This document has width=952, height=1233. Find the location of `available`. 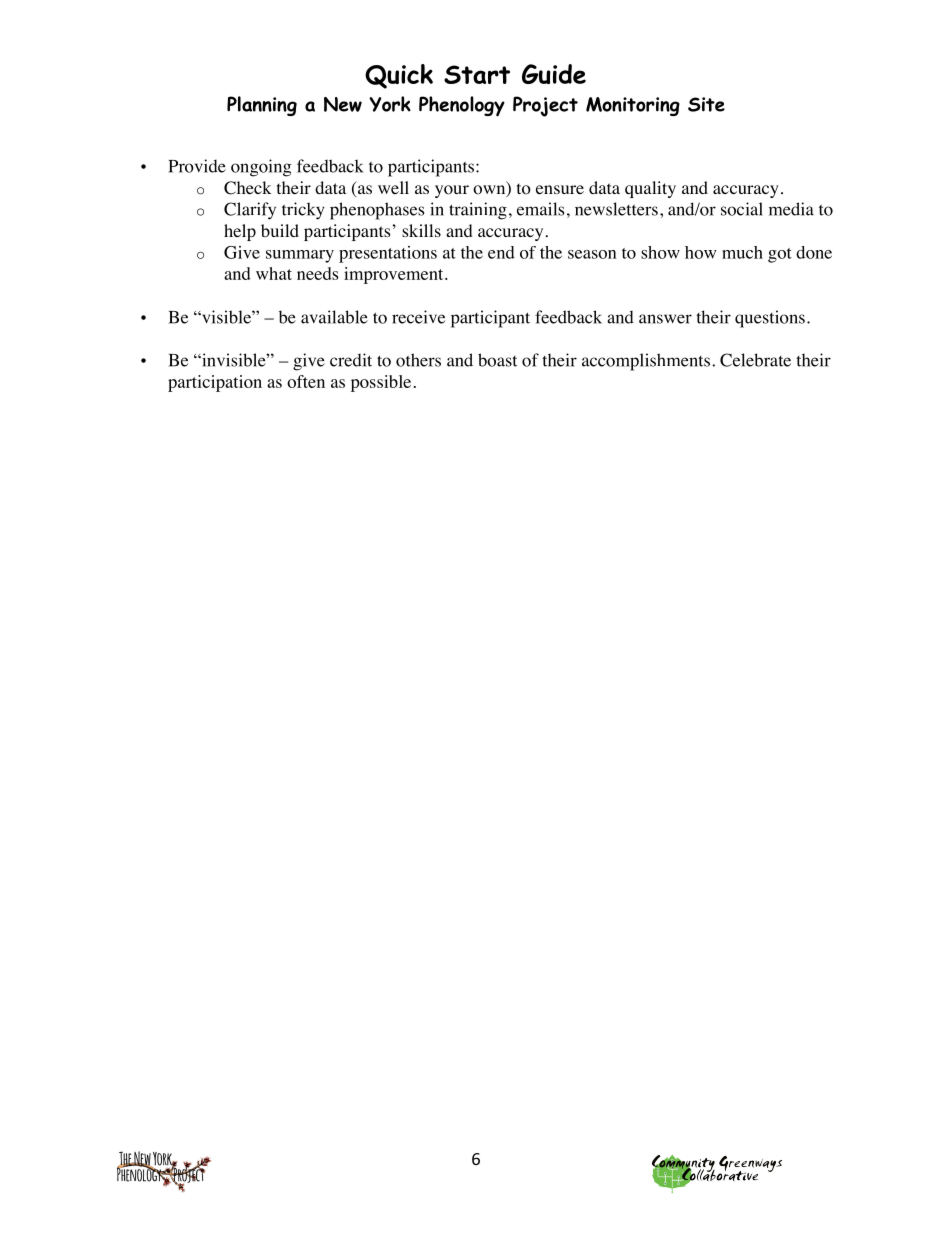

available is located at coordinates (334, 317).
